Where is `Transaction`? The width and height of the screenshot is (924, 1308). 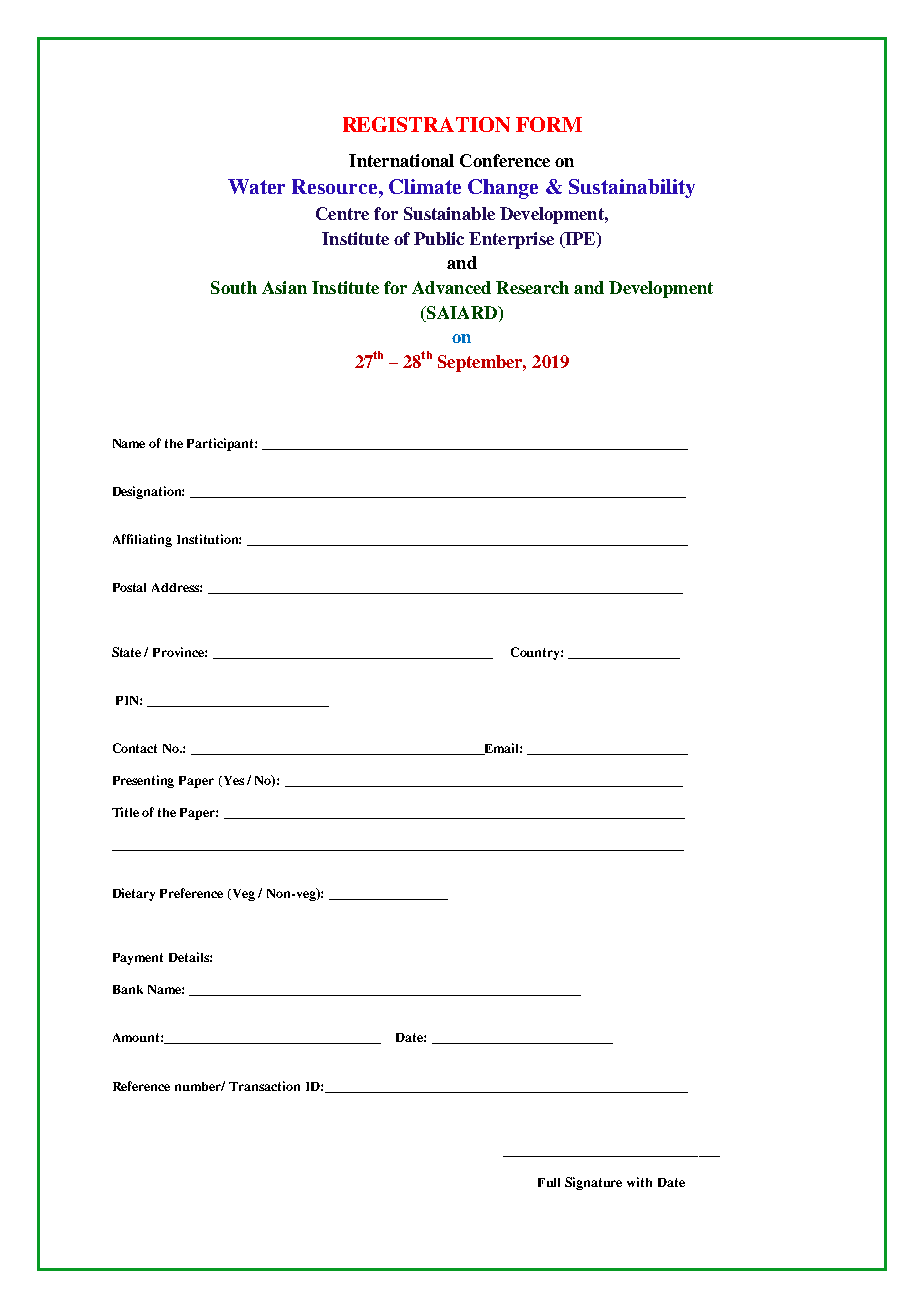
Transaction is located at coordinates (264, 1086).
